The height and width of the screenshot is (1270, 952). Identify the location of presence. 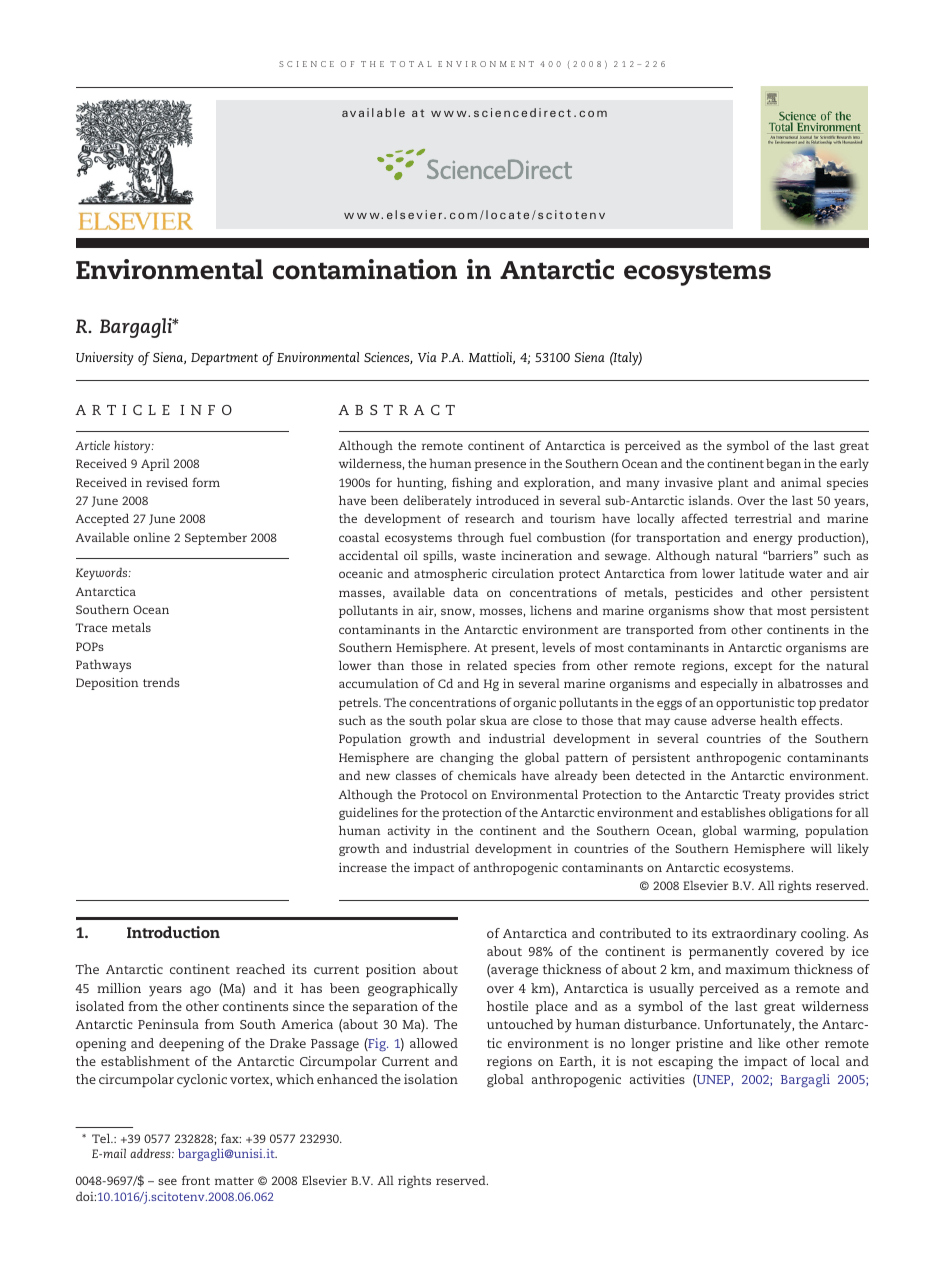
(500, 466).
